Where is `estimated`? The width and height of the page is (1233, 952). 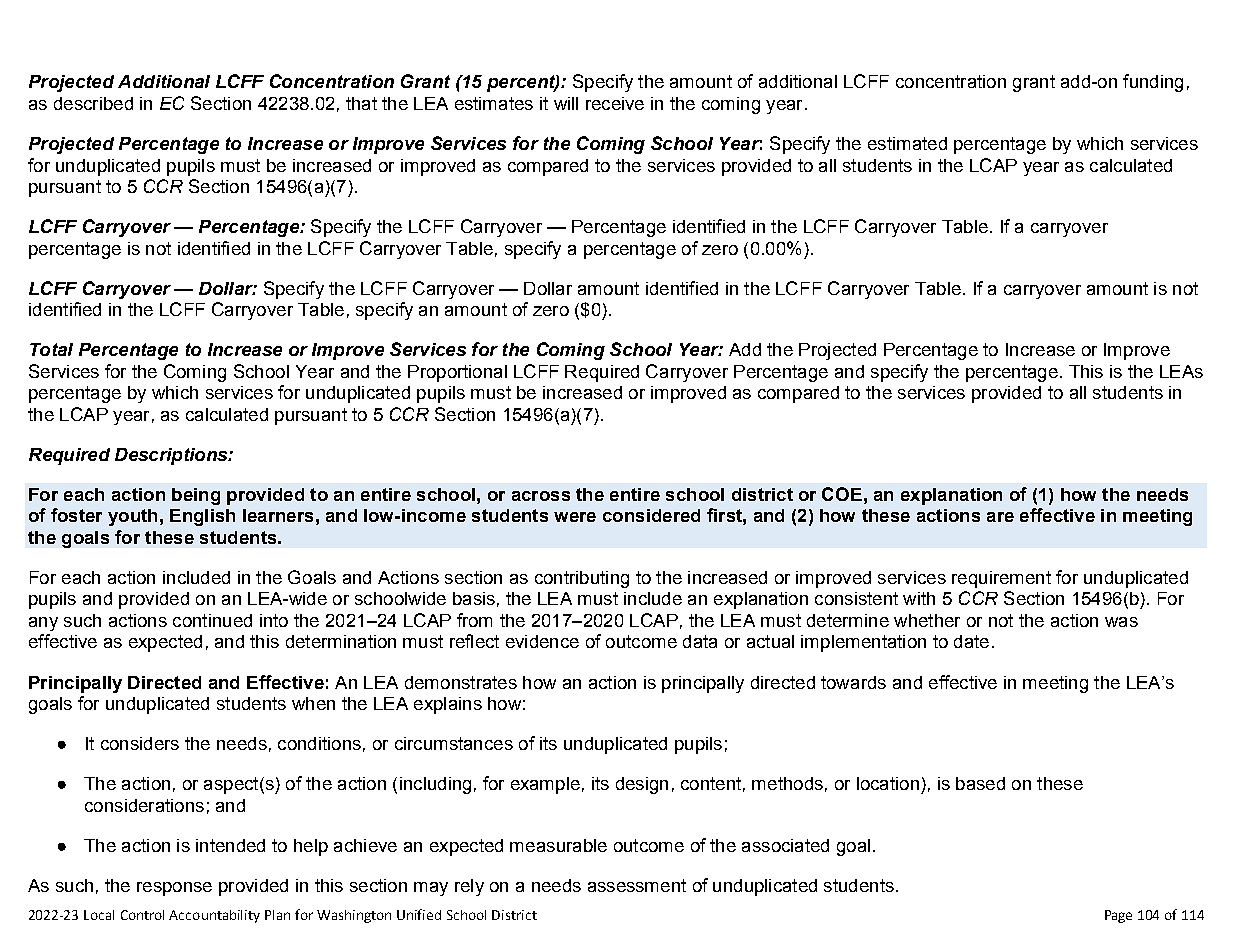
estimated is located at coordinates (907, 143).
